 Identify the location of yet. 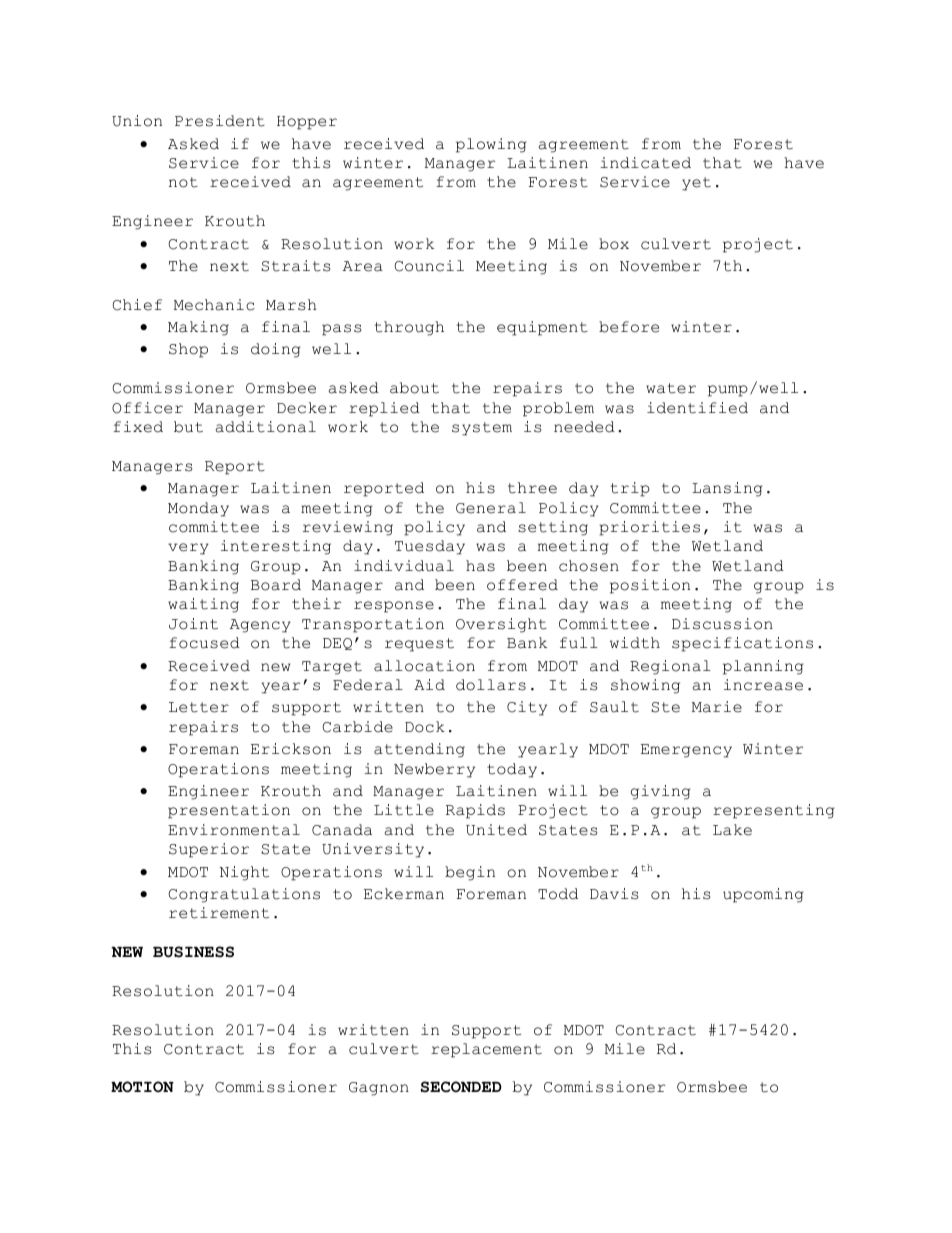
(696, 184).
